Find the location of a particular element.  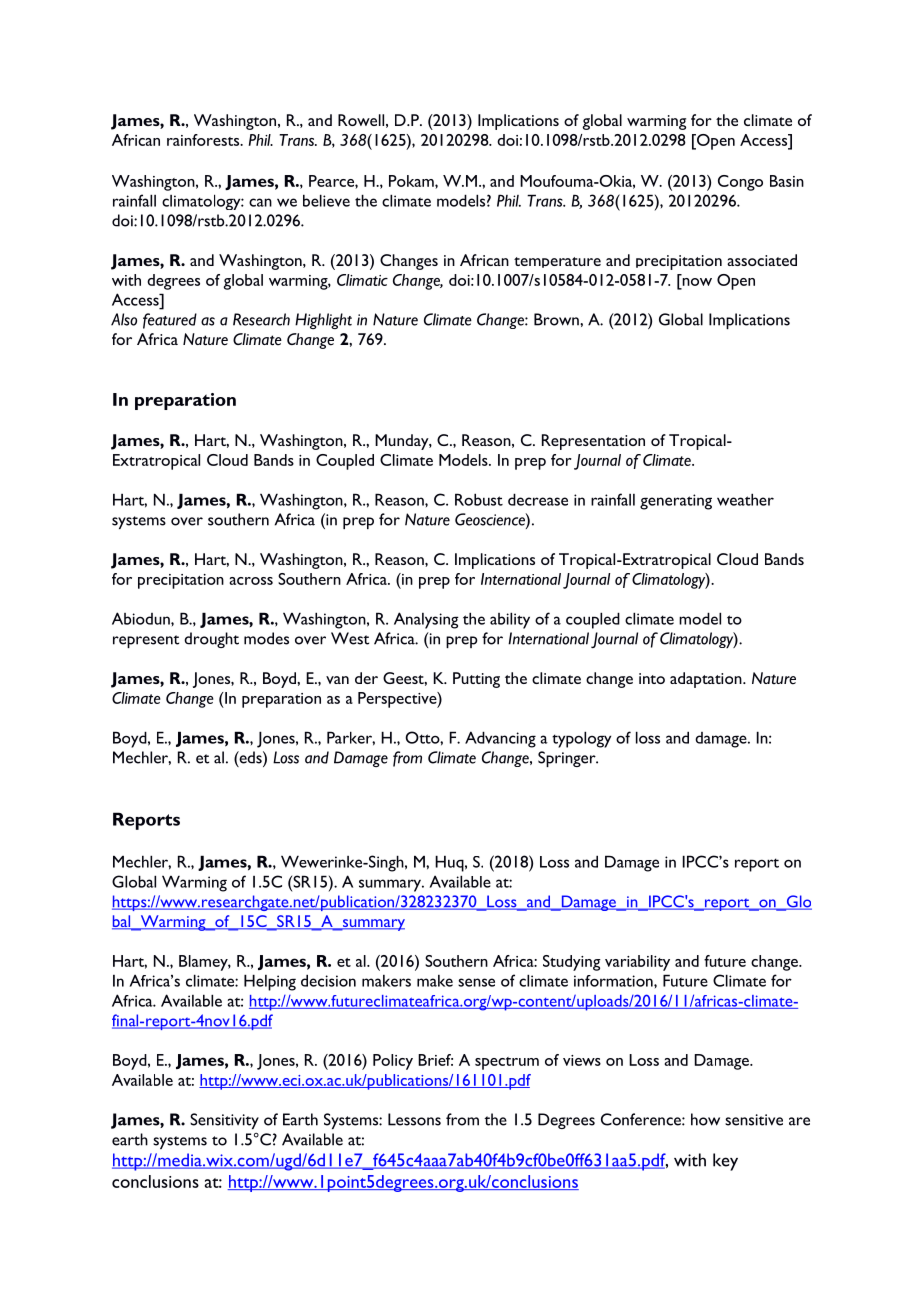

featured is located at coordinates (170, 321).
